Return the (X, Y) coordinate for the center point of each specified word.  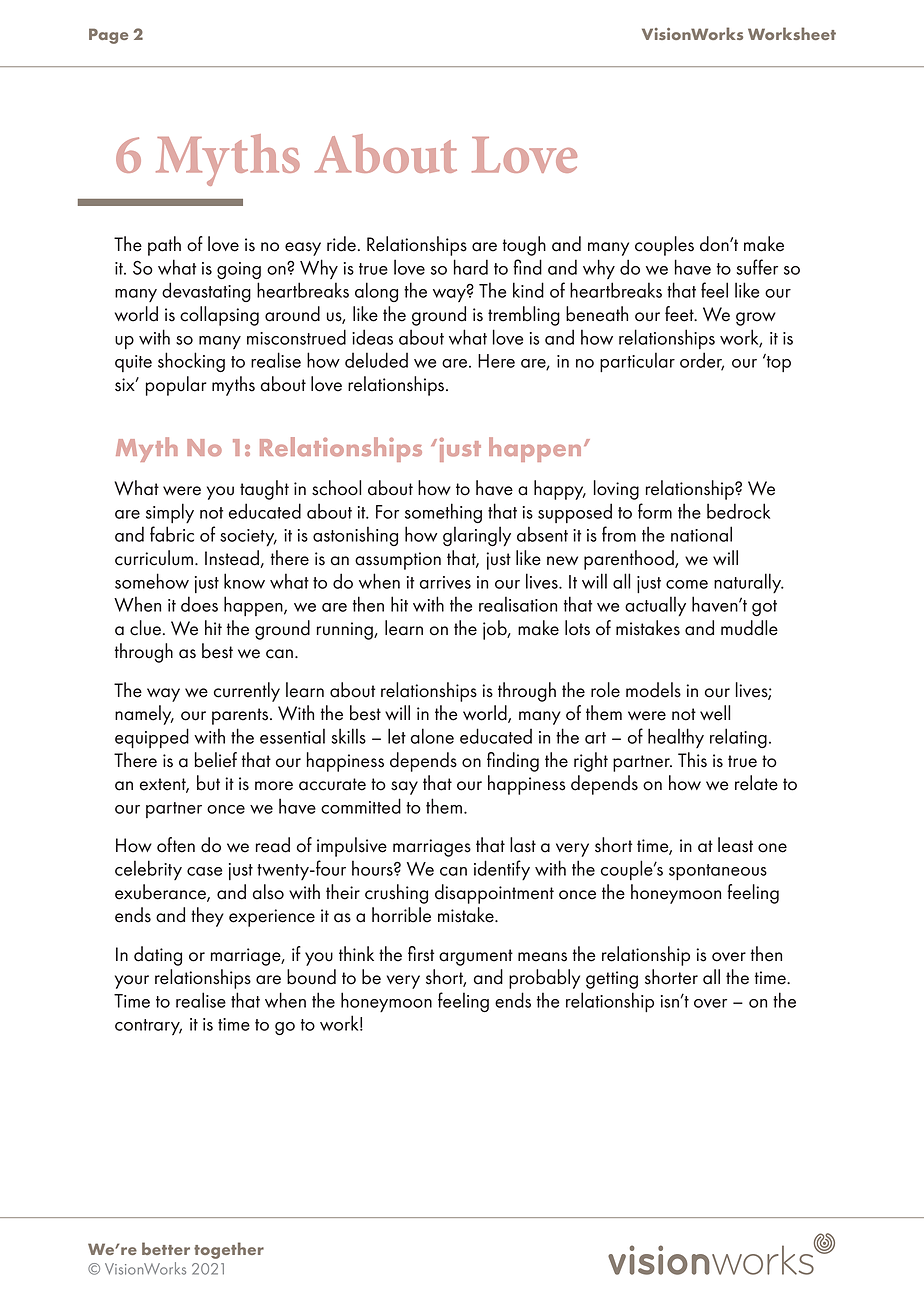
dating (158, 956)
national (701, 534)
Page (108, 36)
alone (432, 736)
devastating (206, 292)
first (421, 954)
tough (524, 246)
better (166, 1248)
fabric (172, 534)
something (443, 513)
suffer (757, 267)
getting (612, 980)
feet (680, 314)
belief (216, 760)
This (692, 760)
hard (471, 267)
